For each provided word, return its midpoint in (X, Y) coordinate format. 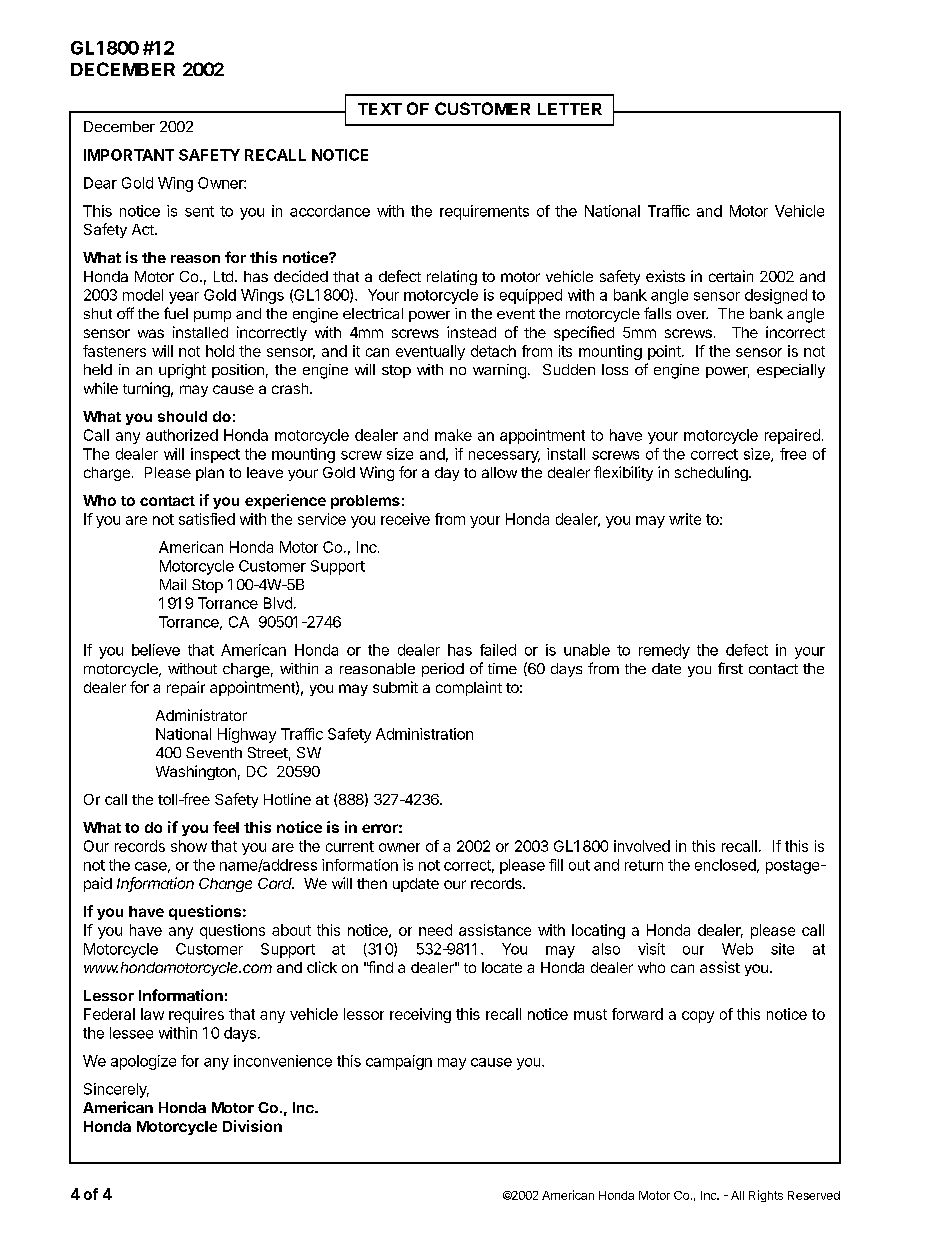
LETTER (570, 109)
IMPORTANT (129, 155)
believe (156, 650)
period (443, 670)
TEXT (380, 109)
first (730, 668)
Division (252, 1126)
